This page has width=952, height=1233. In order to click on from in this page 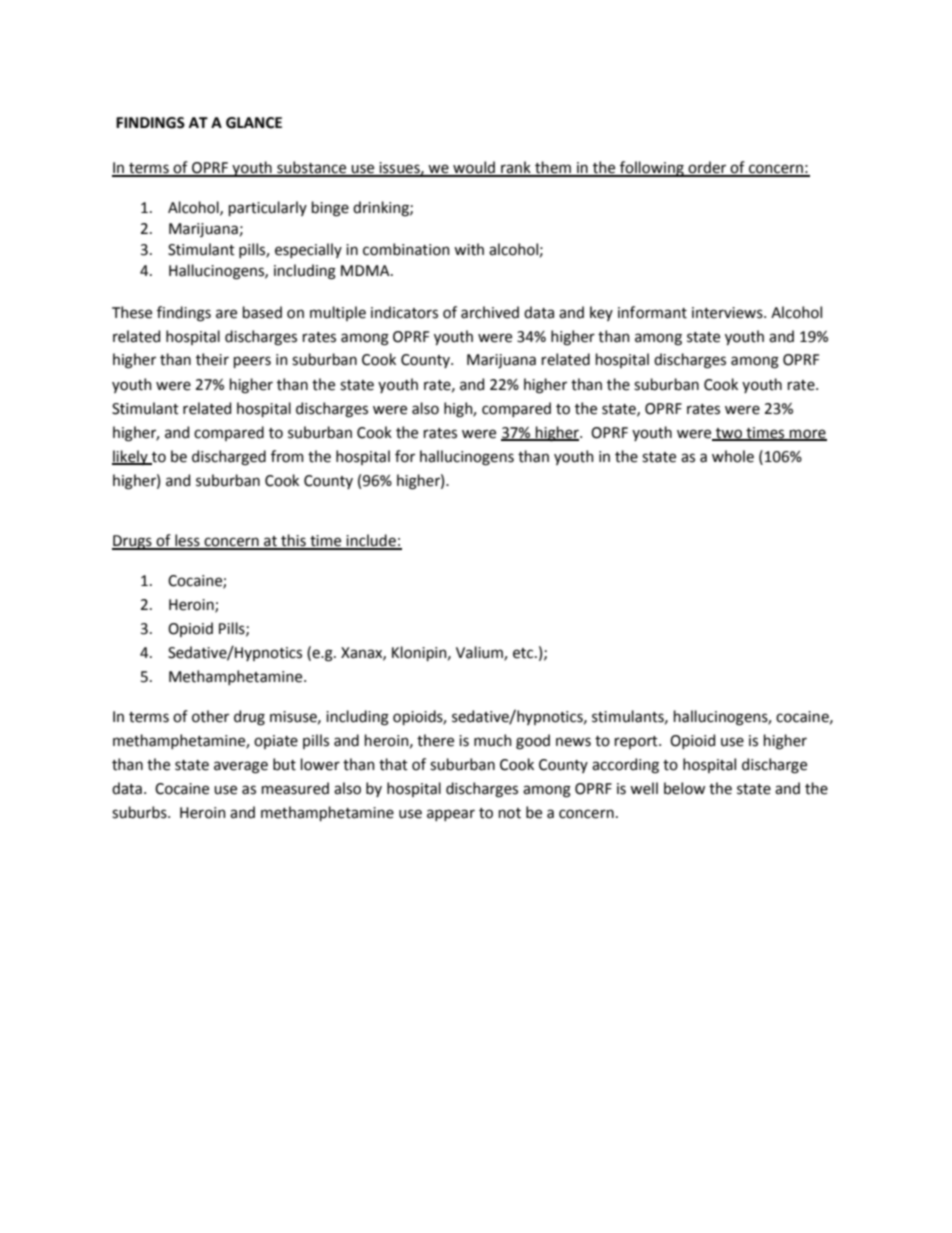, I will do `click(287, 456)`.
